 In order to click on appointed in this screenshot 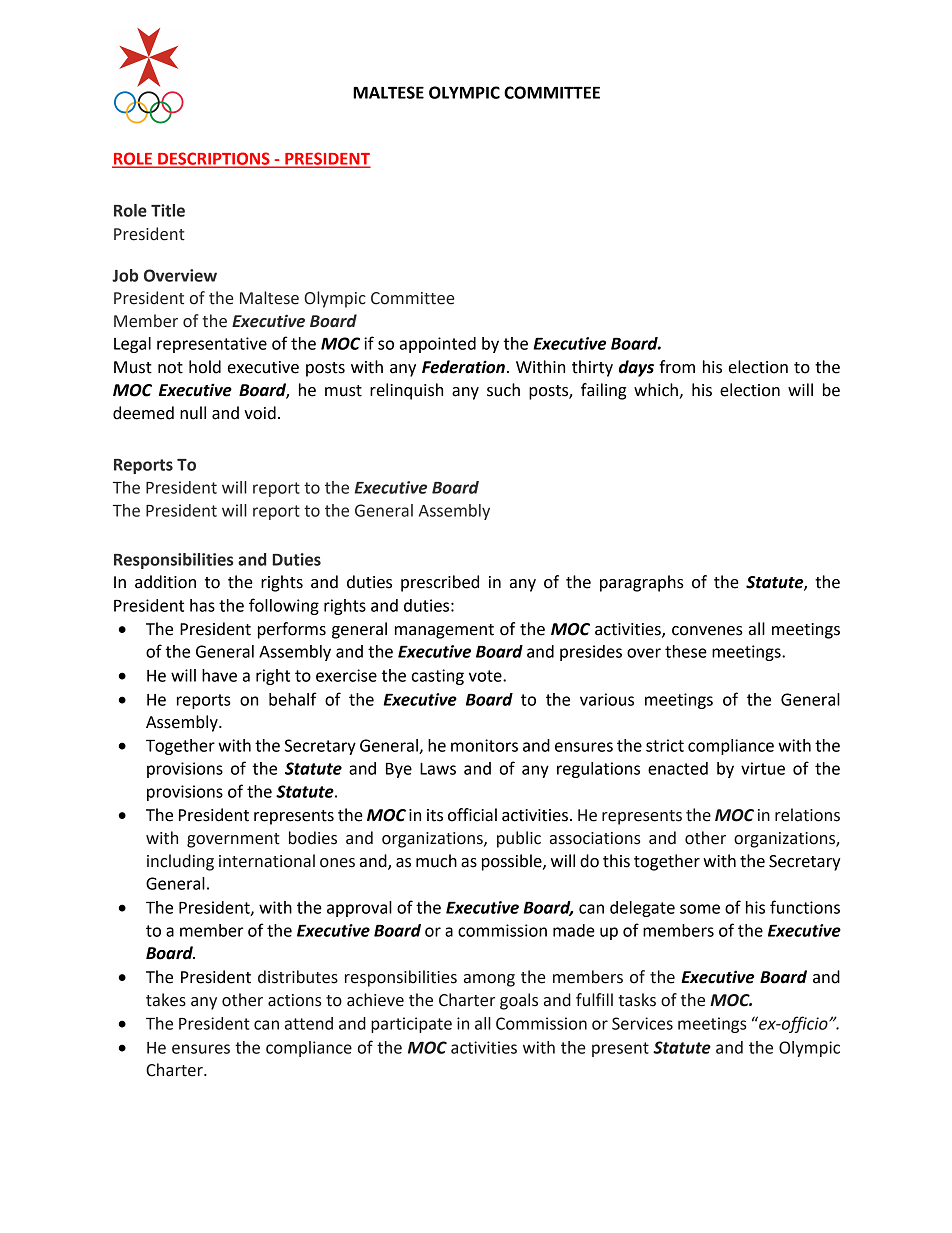, I will do `click(438, 345)`.
